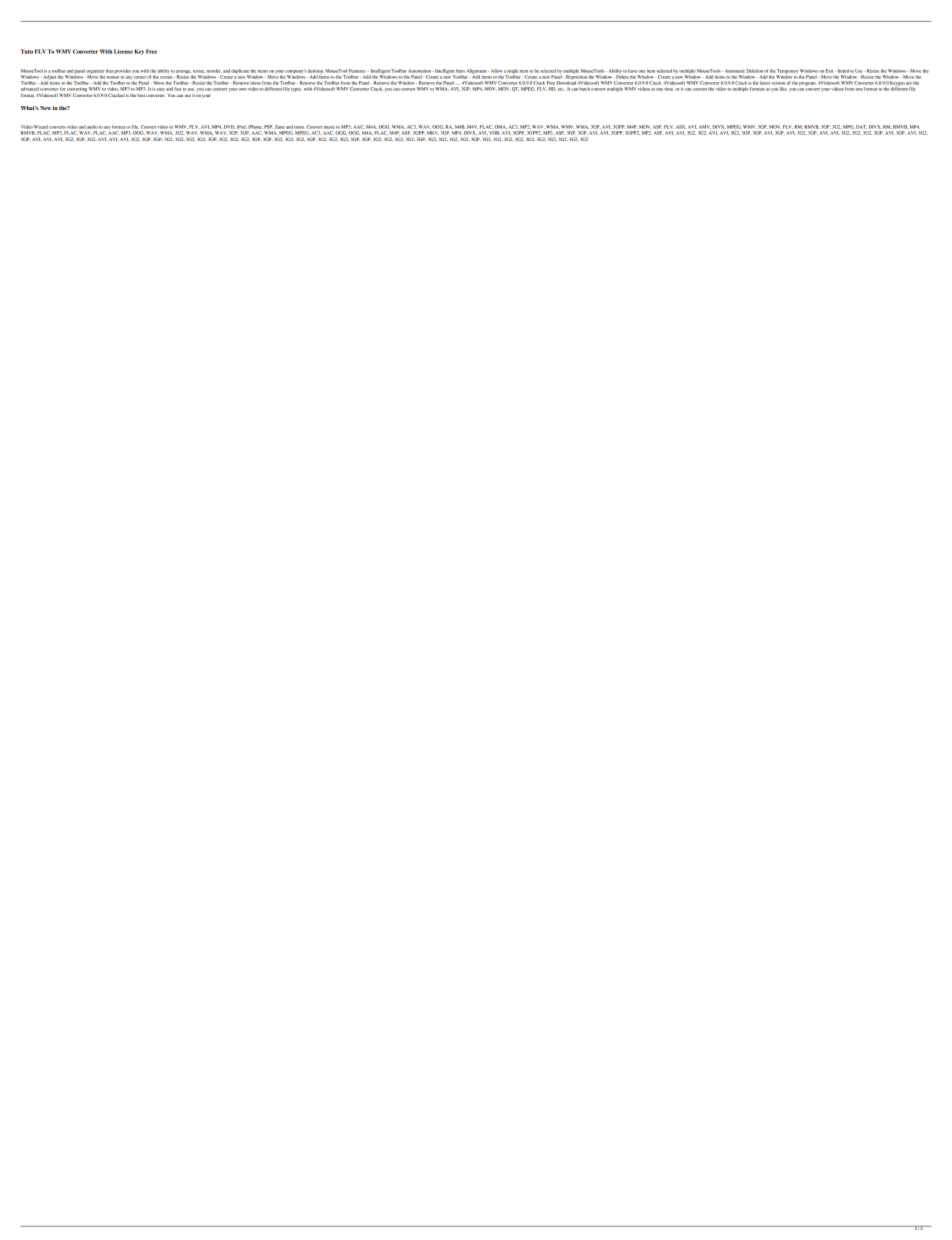 This screenshot has width=952, height=1240. I want to click on Automation, so click(420, 71).
